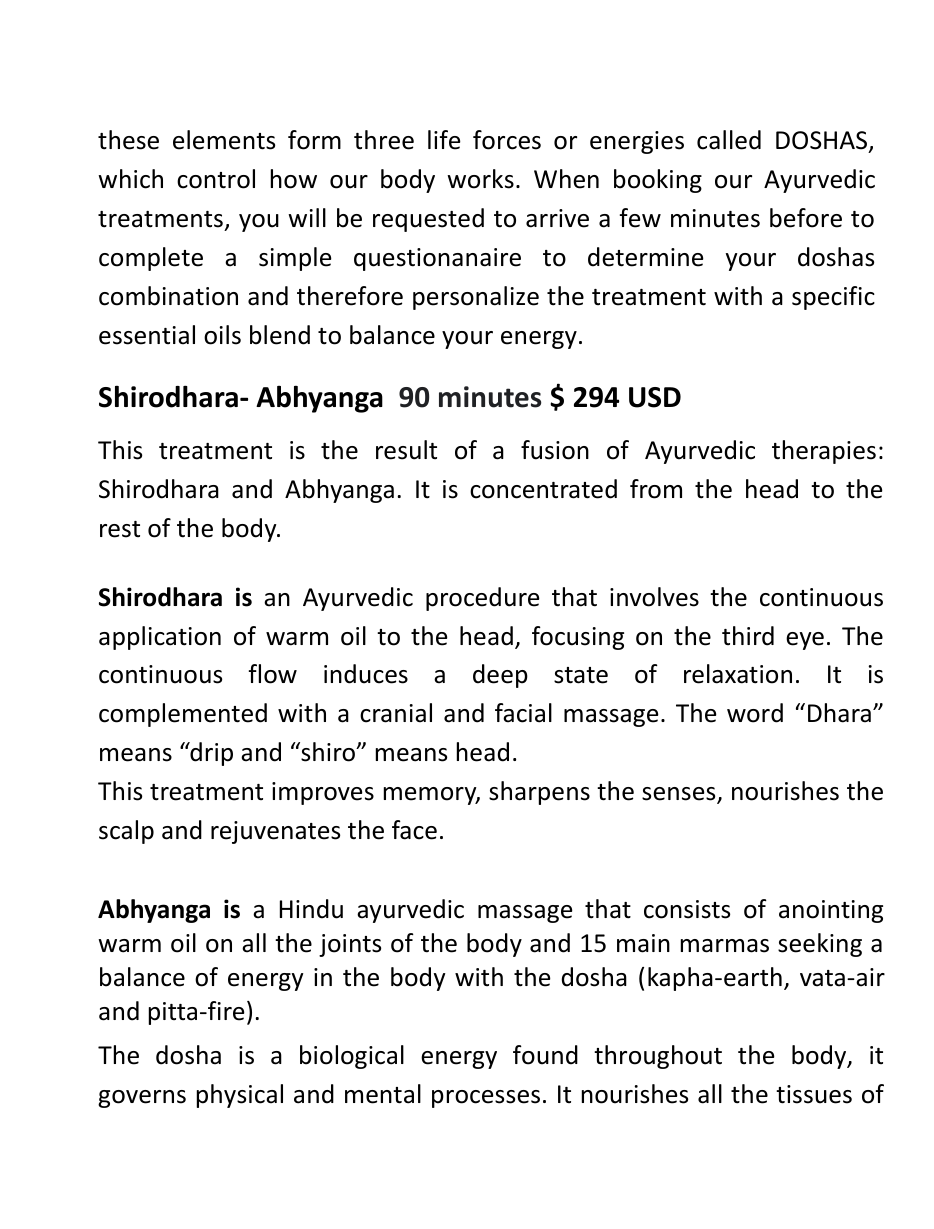 The image size is (934, 1229). Describe the element at coordinates (216, 179) in the screenshot. I see `control` at that location.
